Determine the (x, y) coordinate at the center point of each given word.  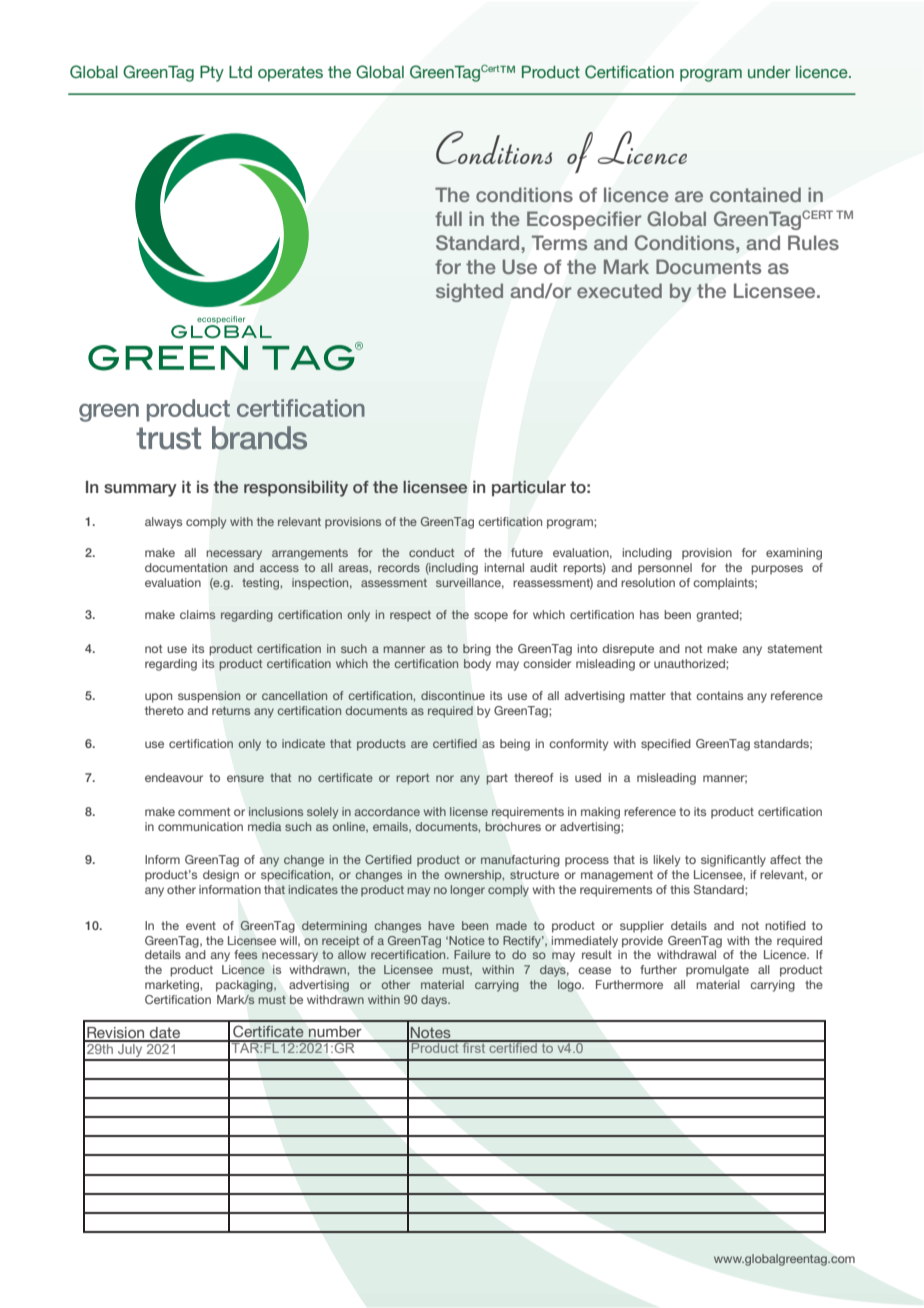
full (448, 218)
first (474, 1047)
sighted (469, 292)
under (769, 72)
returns (231, 710)
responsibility (296, 489)
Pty (212, 74)
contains (719, 695)
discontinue (453, 695)
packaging (245, 986)
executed (619, 290)
